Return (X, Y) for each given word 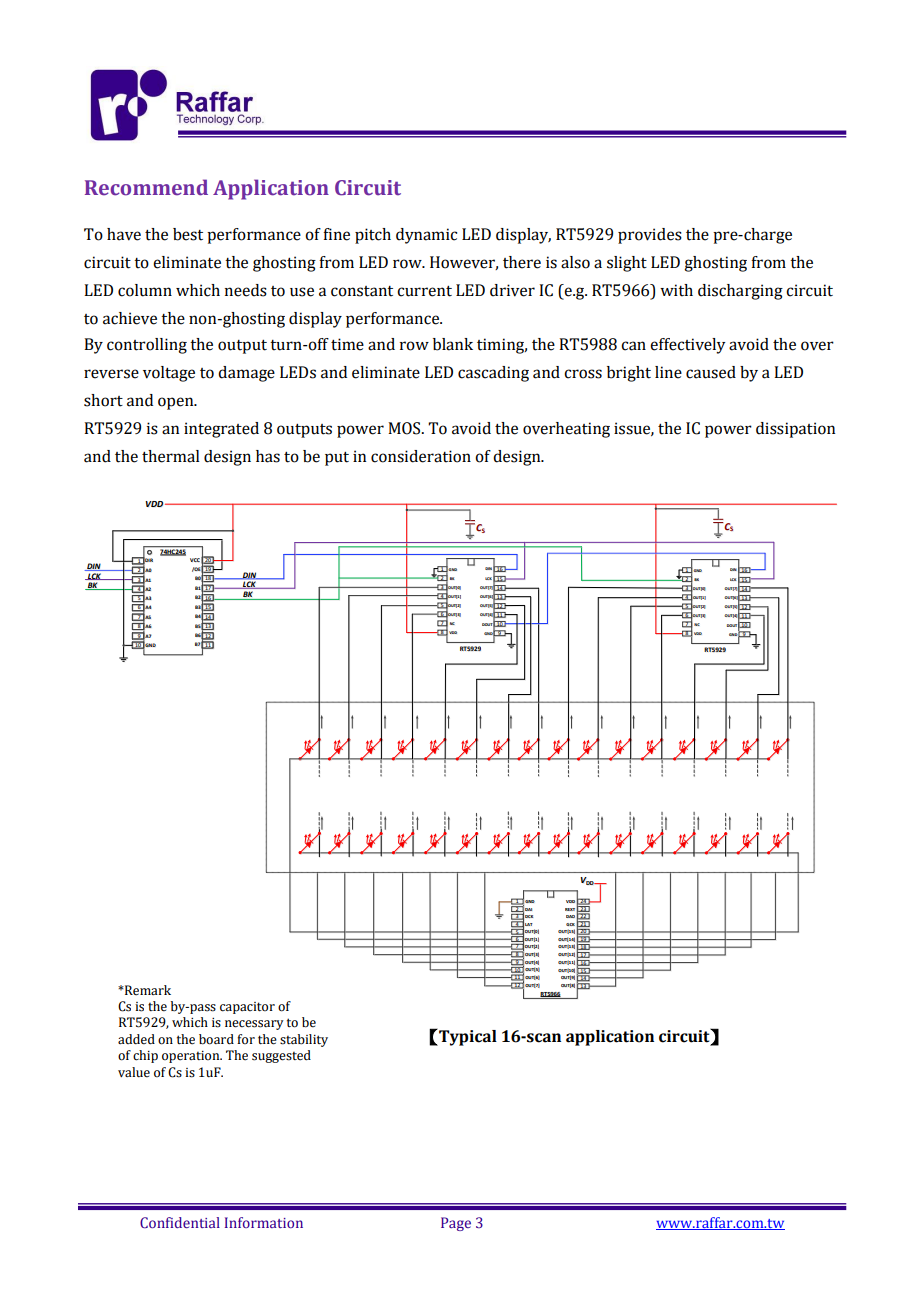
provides (650, 236)
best (188, 234)
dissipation (795, 430)
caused (711, 372)
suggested (281, 1056)
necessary (254, 1025)
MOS (405, 428)
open (177, 403)
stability (304, 1040)
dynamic (426, 236)
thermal (171, 456)
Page (456, 1224)
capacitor (247, 1008)
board (216, 1039)
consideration (421, 456)
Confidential (180, 1222)
